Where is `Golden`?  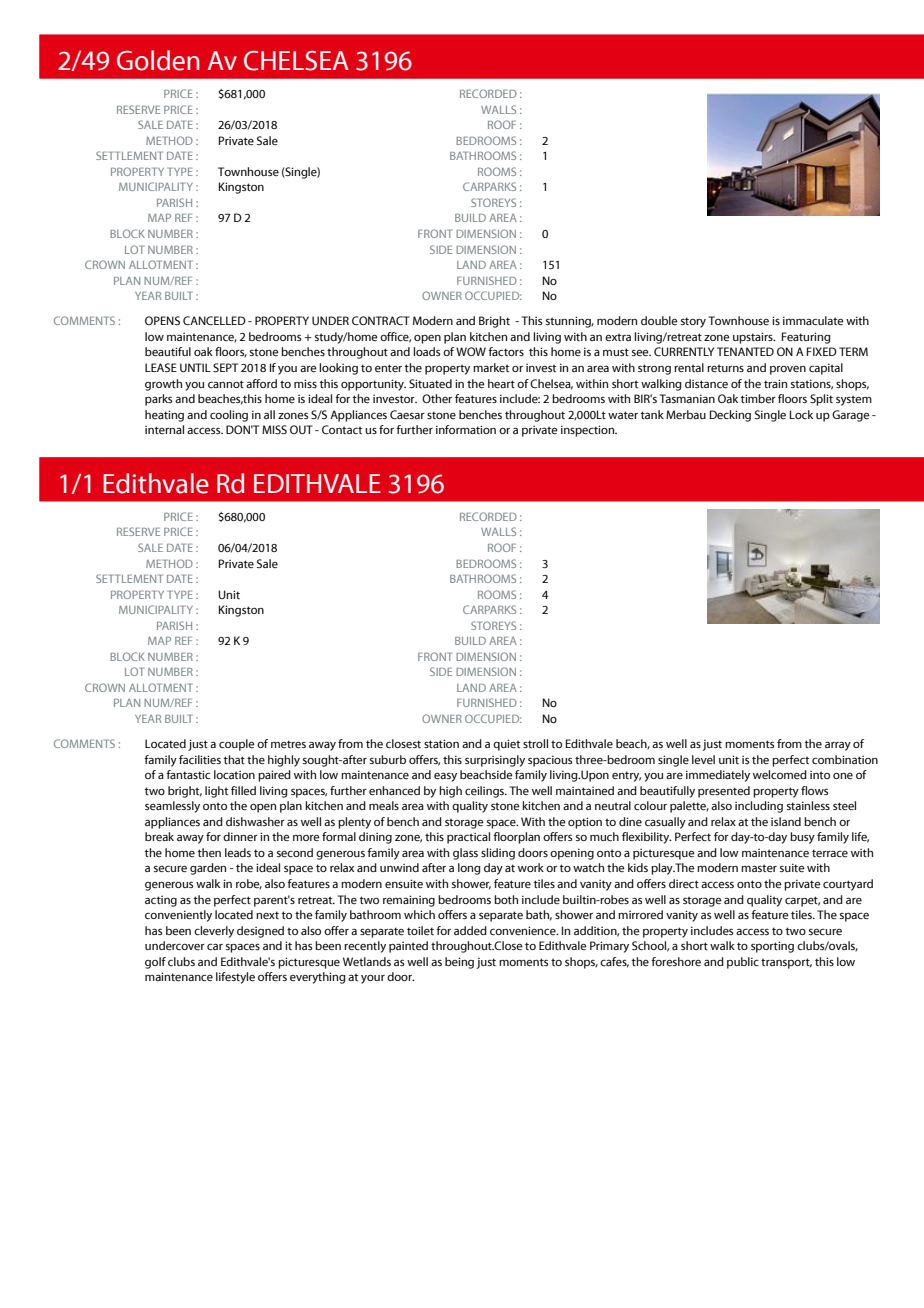
Golden is located at coordinates (158, 60).
